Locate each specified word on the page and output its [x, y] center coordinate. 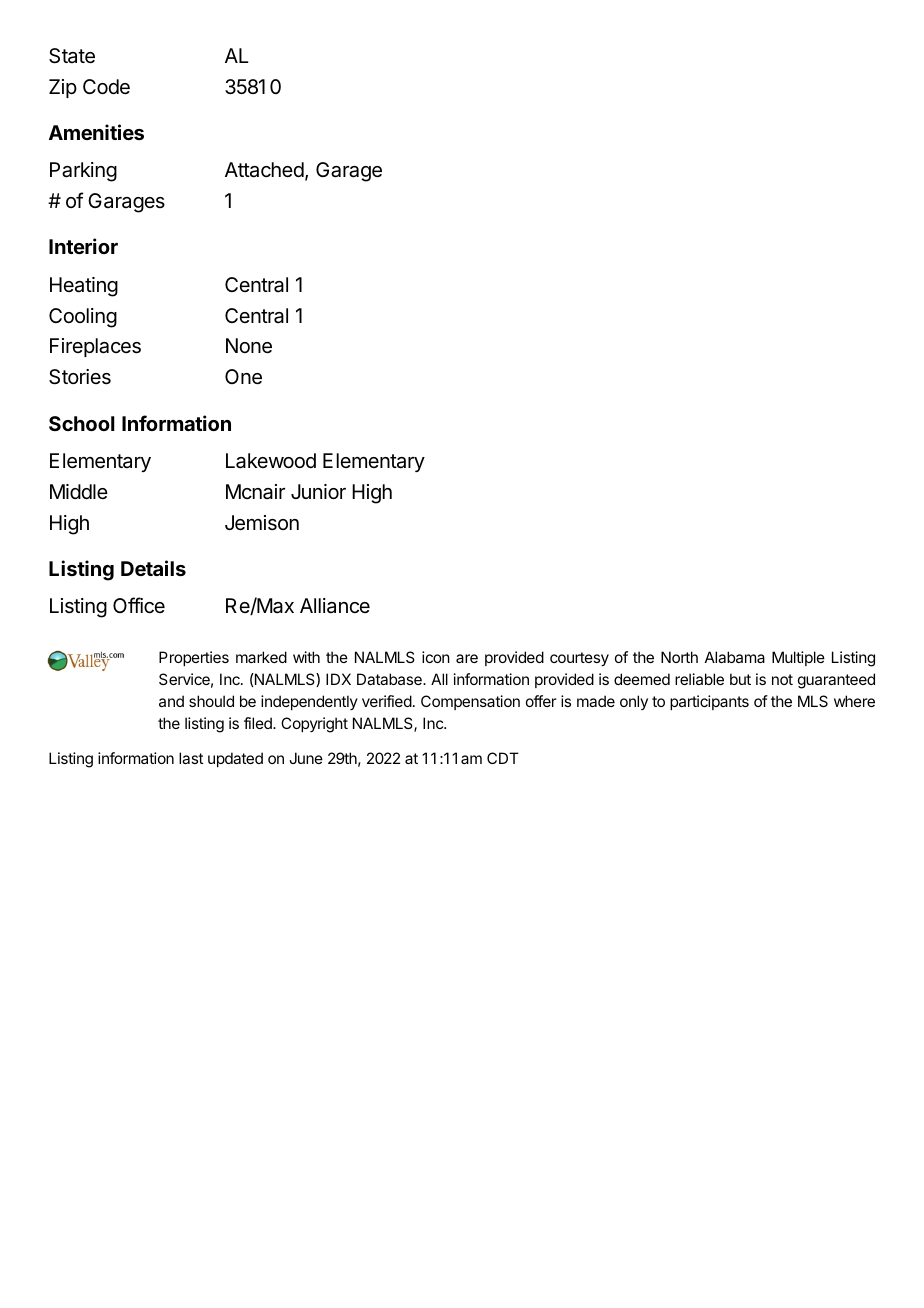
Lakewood [271, 461]
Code [106, 86]
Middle [79, 491]
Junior [318, 491]
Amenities [96, 132]
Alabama [735, 657]
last [191, 758]
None [249, 346]
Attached [264, 170]
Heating [84, 287]
